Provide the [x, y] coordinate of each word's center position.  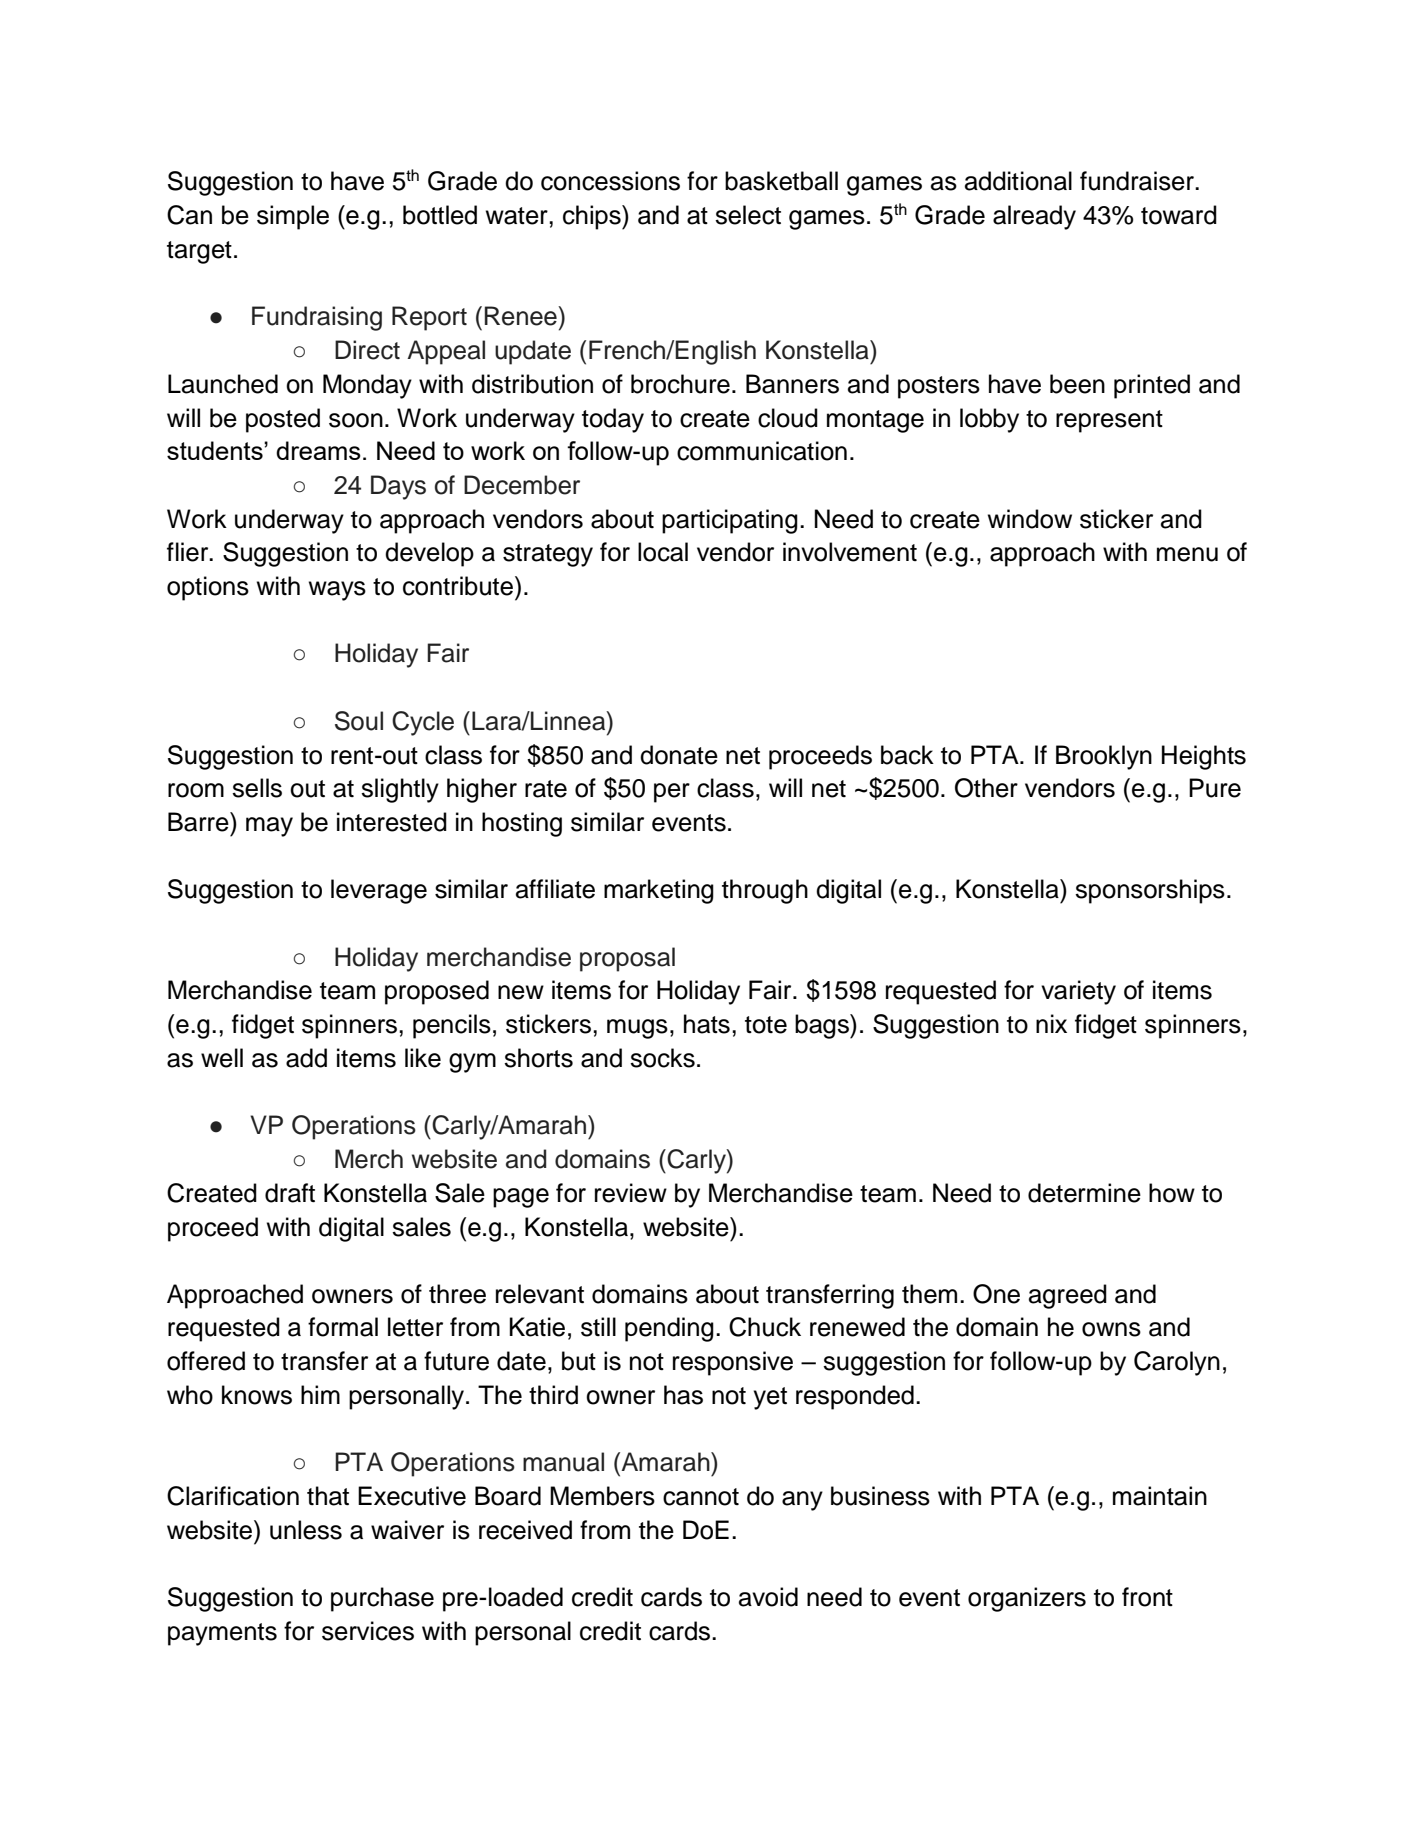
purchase [382, 1599]
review [631, 1193]
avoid [768, 1597]
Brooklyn [1104, 757]
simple [293, 217]
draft [290, 1193]
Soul [359, 721]
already [1034, 217]
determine [1084, 1193]
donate [679, 755]
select [748, 215]
